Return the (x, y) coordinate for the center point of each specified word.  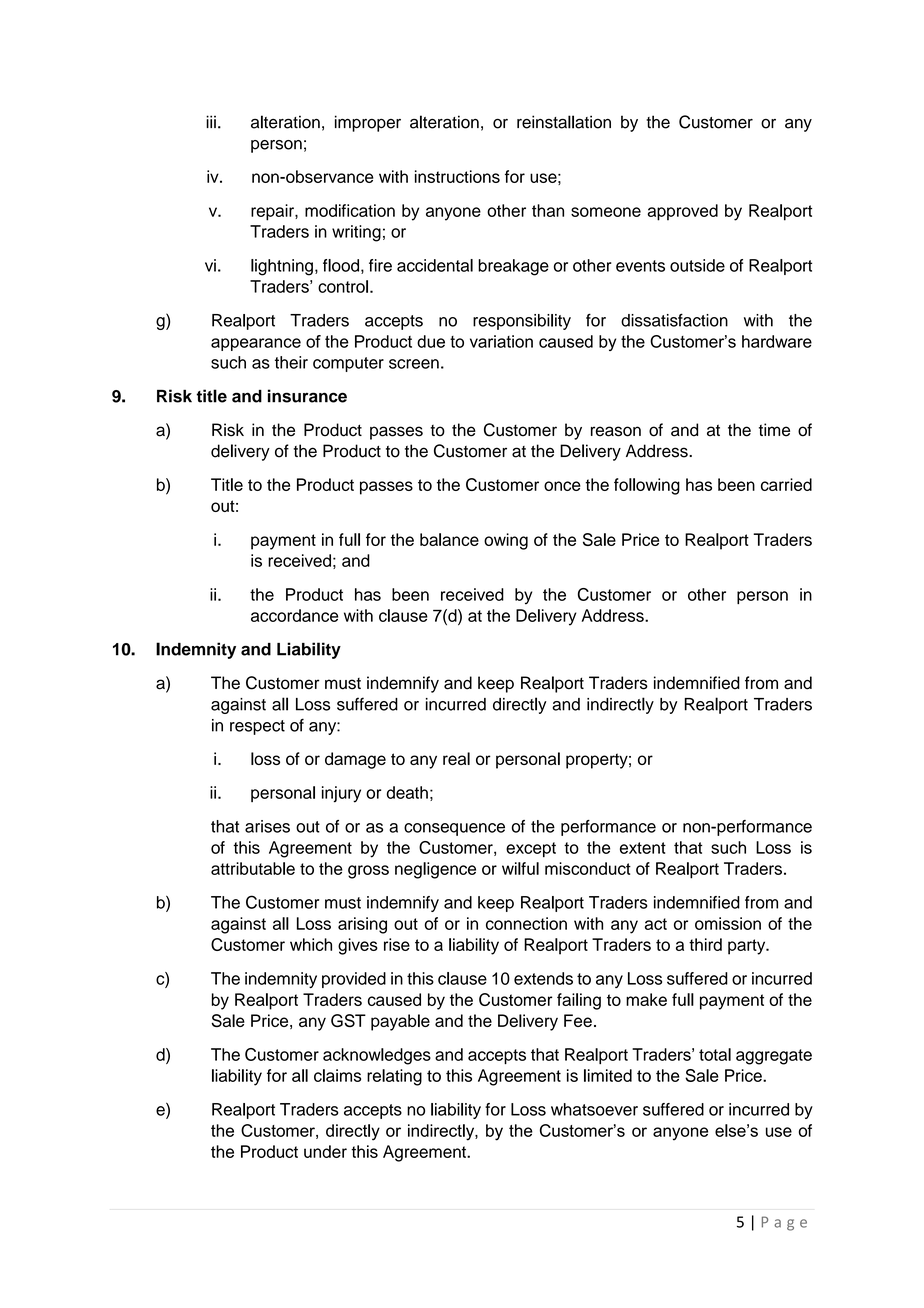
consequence (454, 829)
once (562, 486)
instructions (457, 176)
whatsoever (594, 1109)
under (325, 1151)
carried (786, 484)
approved (683, 212)
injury (341, 794)
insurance (307, 396)
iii (211, 121)
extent (643, 848)
